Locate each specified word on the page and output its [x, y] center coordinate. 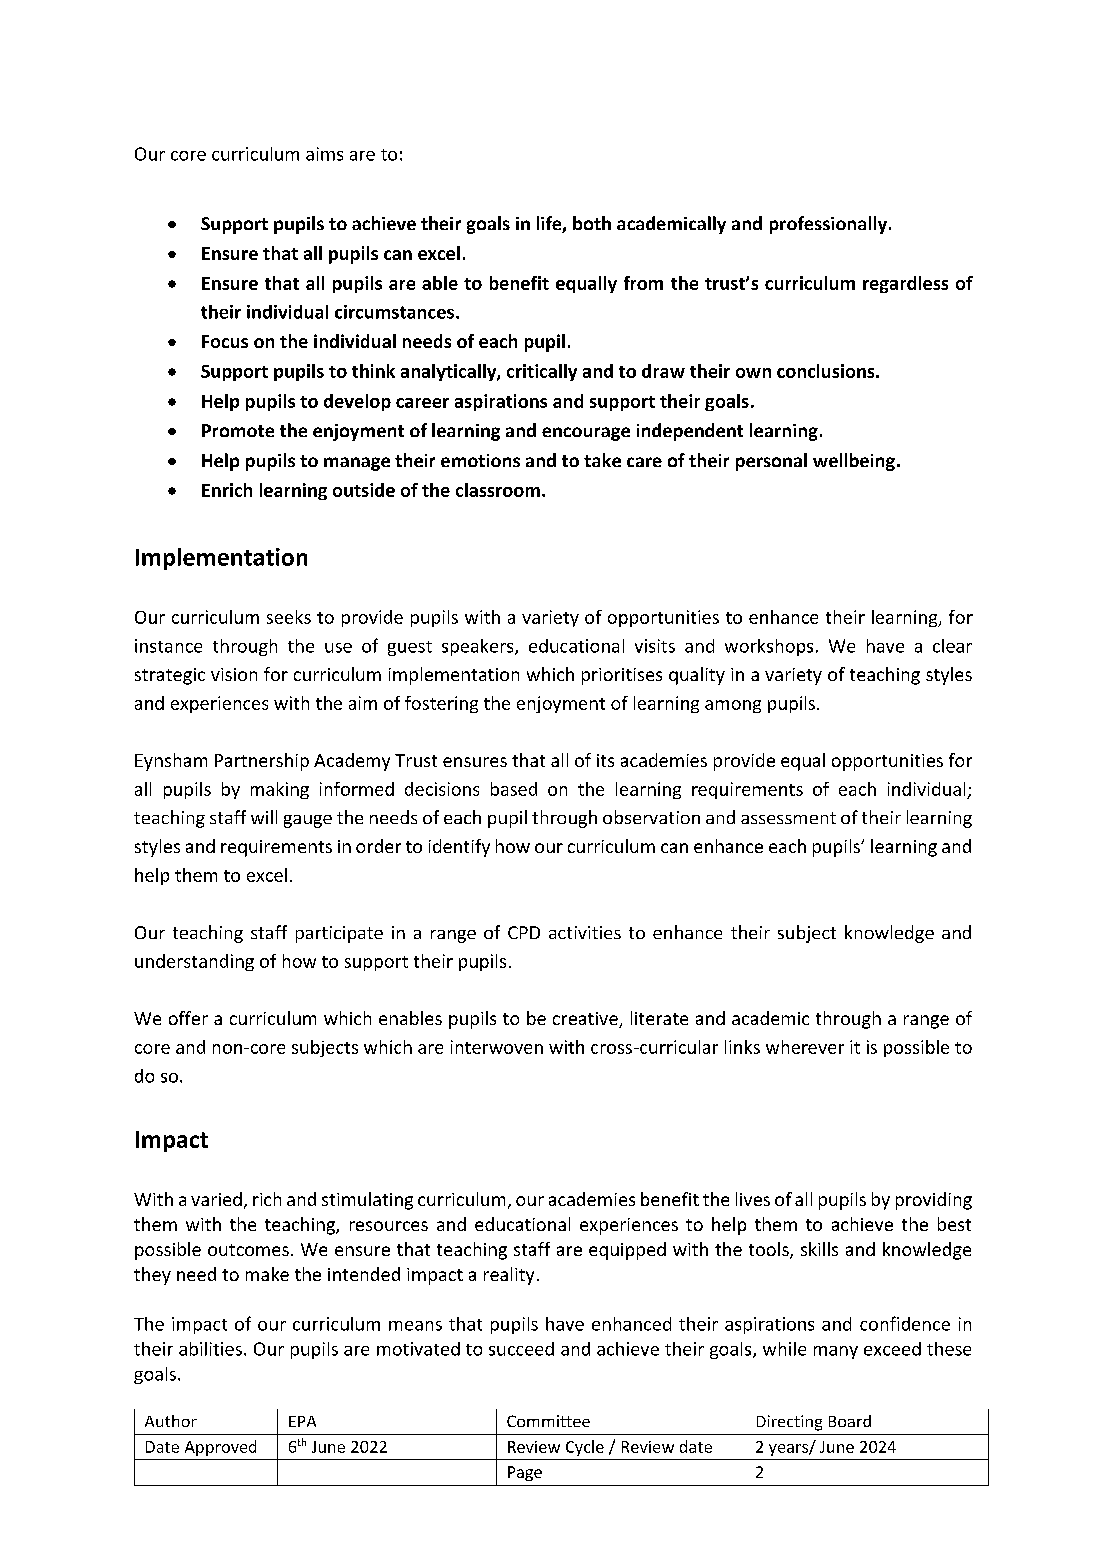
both [592, 223]
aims [324, 154]
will [264, 817]
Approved [220, 1448]
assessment [788, 818]
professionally [830, 225]
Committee [548, 1421]
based [514, 789]
